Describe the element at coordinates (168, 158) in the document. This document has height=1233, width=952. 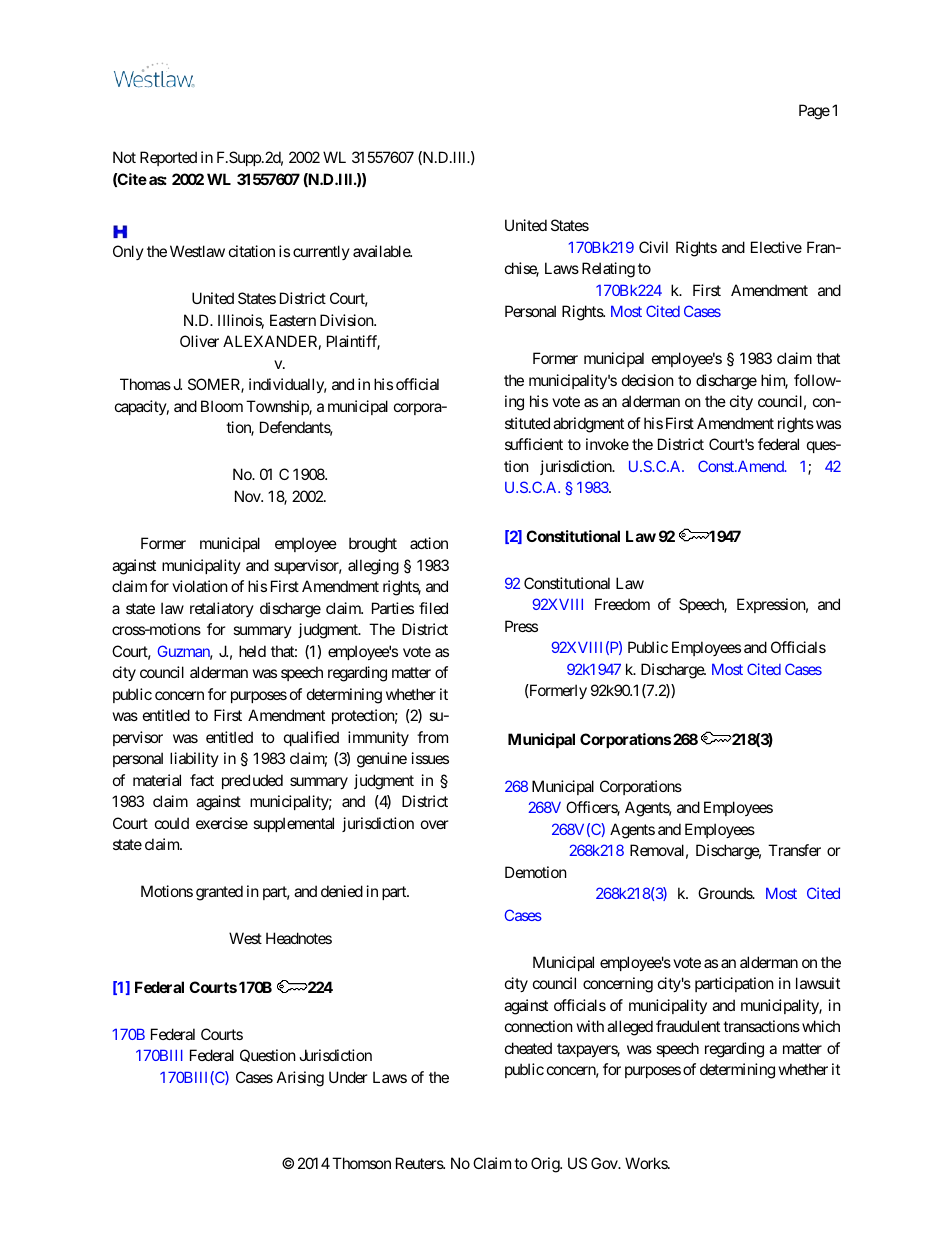
I see `Reported` at that location.
